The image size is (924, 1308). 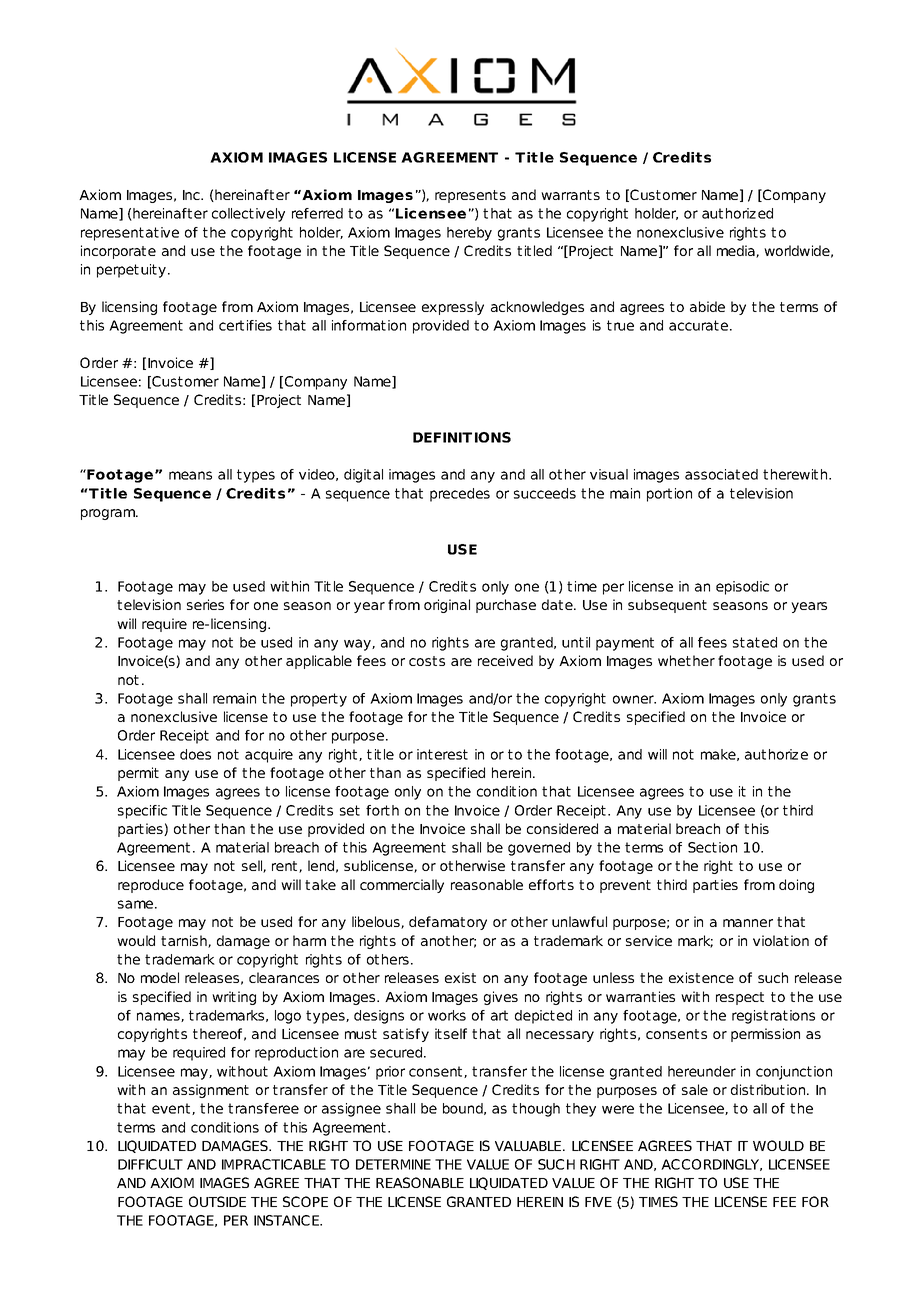 I want to click on media, so click(x=737, y=251).
